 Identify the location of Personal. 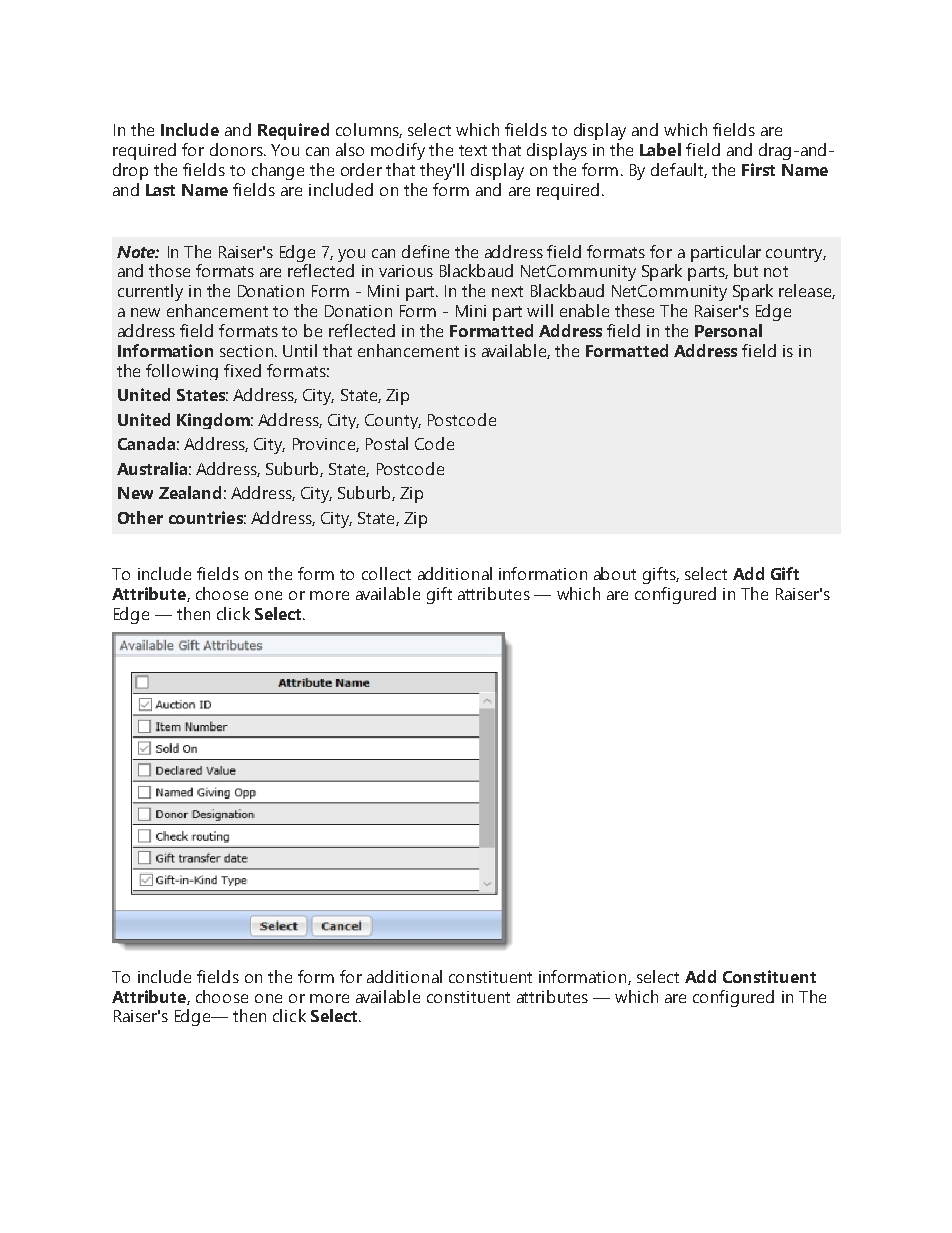
(728, 330).
